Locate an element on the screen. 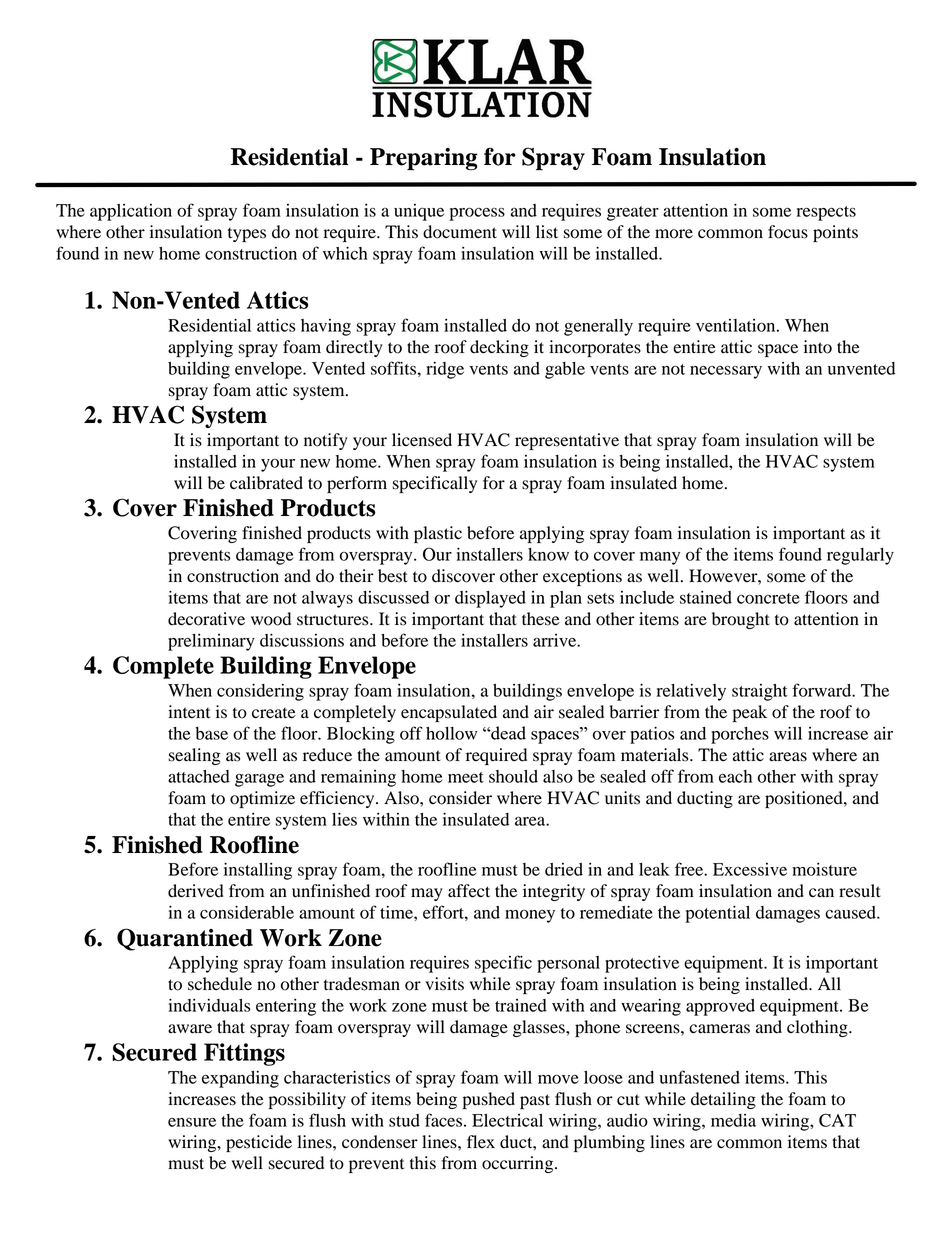  flex is located at coordinates (481, 1142).
